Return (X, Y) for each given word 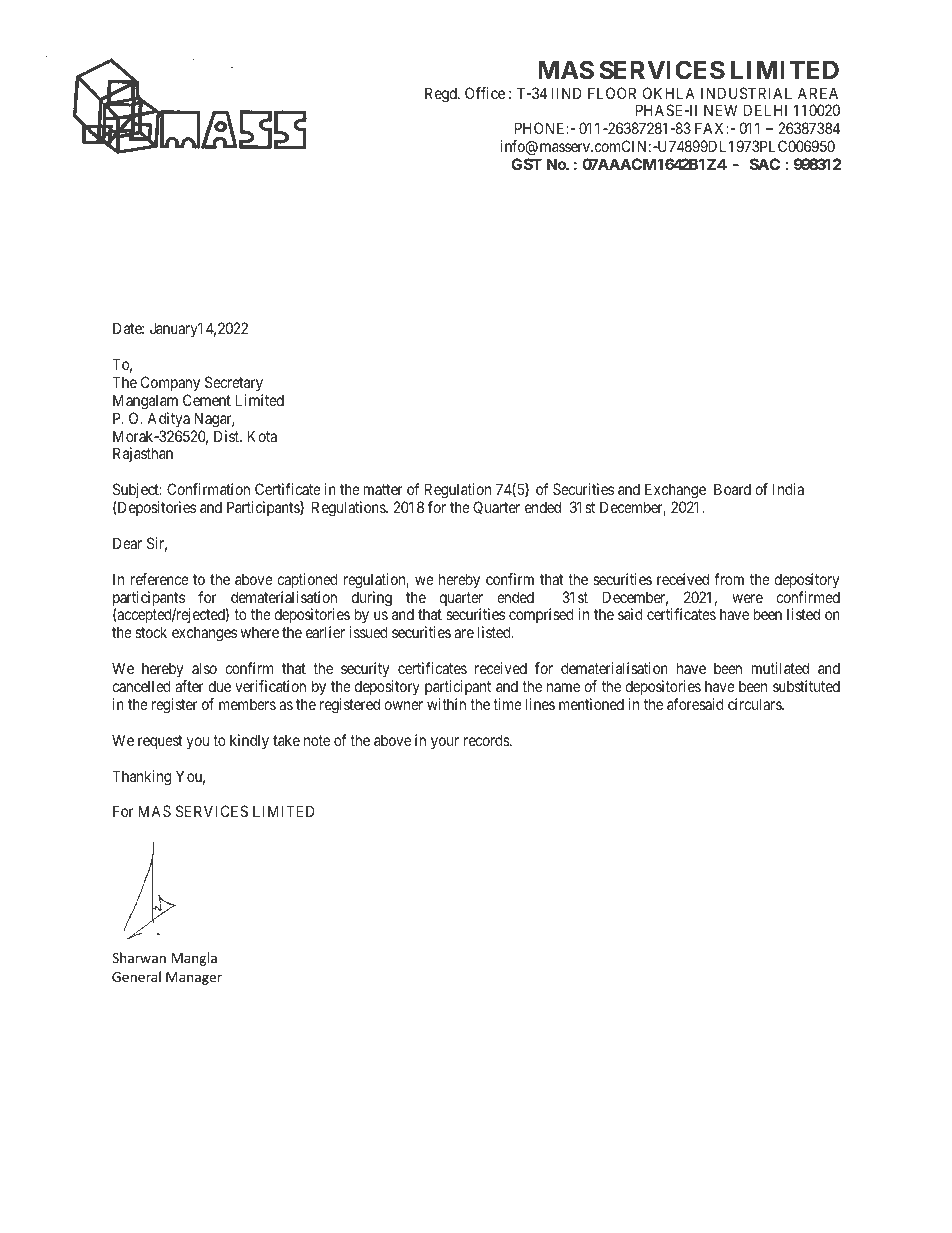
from (729, 579)
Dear (127, 543)
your (445, 743)
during (372, 600)
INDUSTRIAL (746, 93)
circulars (755, 704)
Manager (194, 978)
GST (526, 164)
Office (485, 93)
